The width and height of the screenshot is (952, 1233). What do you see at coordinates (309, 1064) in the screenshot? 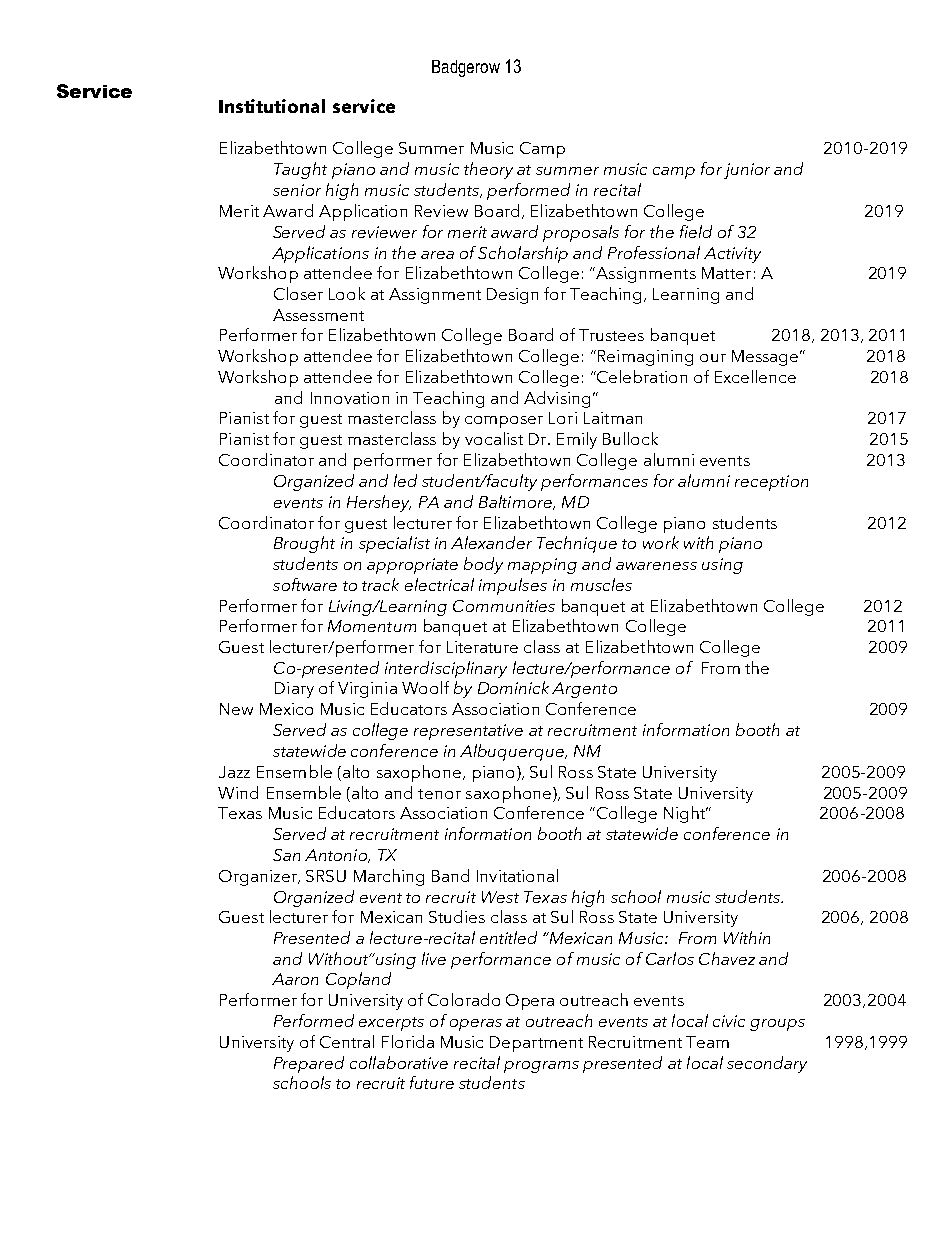
I see `Prepared` at bounding box center [309, 1064].
